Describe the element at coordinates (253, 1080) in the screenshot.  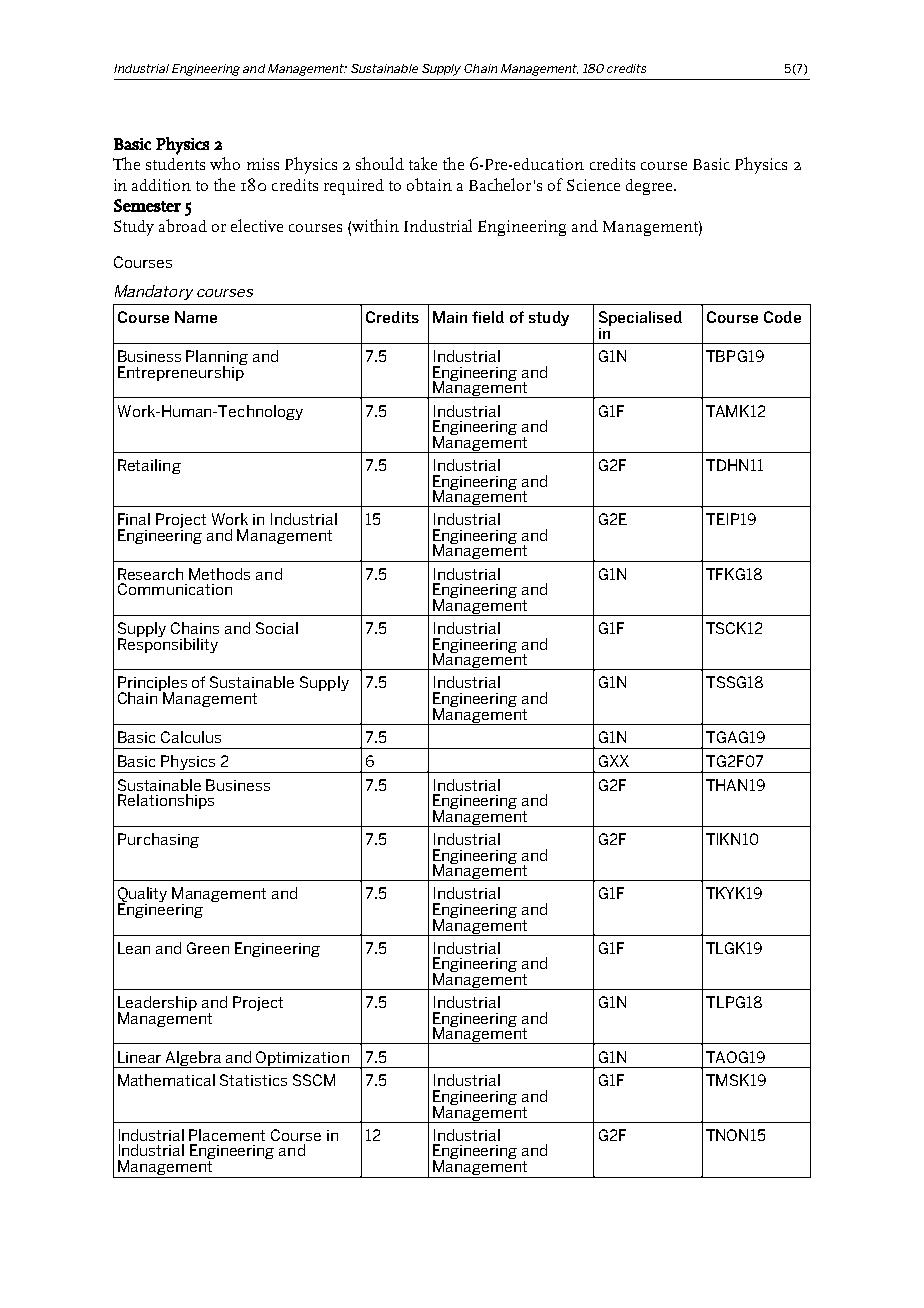
I see `Statistics` at that location.
